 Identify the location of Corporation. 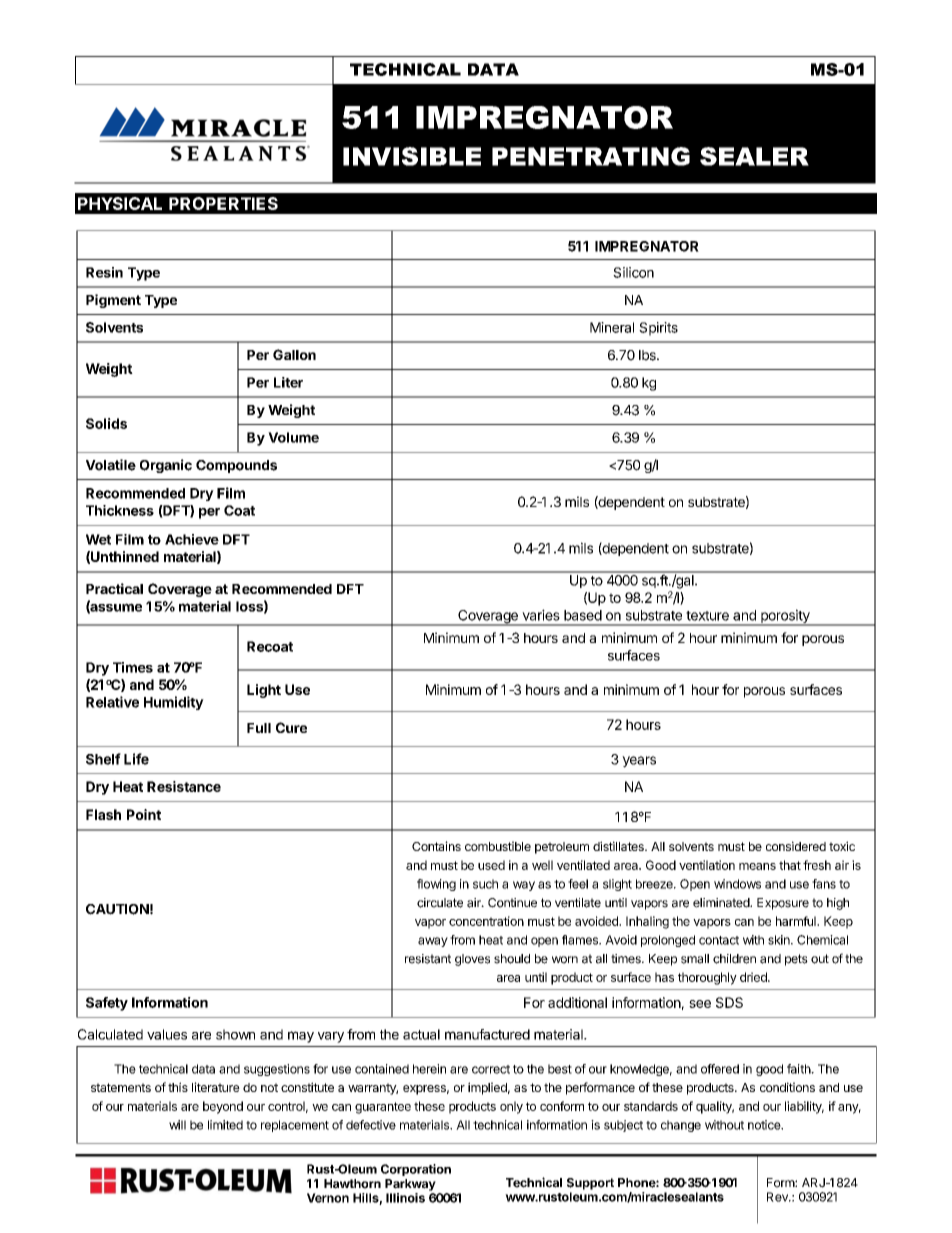
(416, 1170).
